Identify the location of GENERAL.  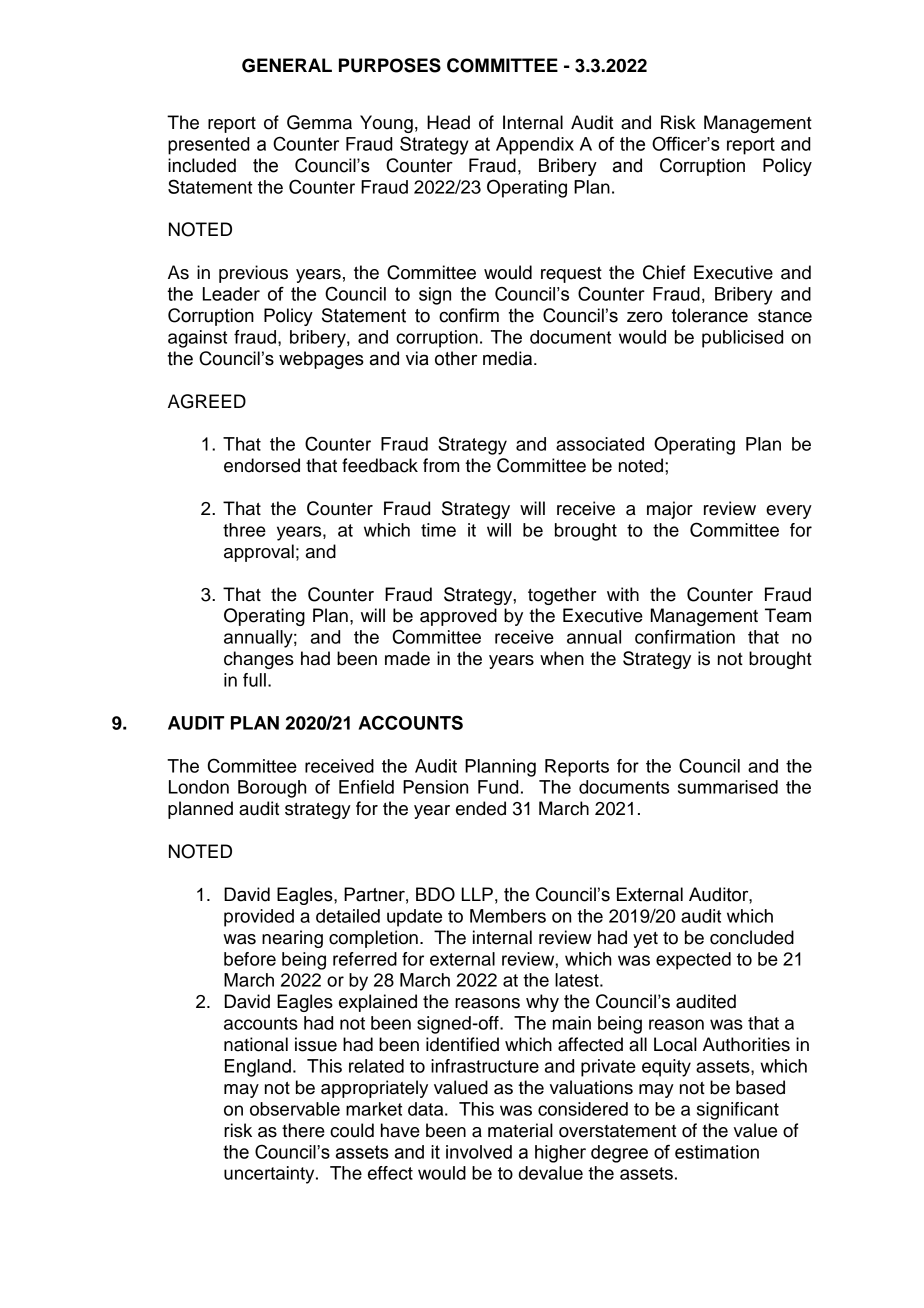
(287, 65).
